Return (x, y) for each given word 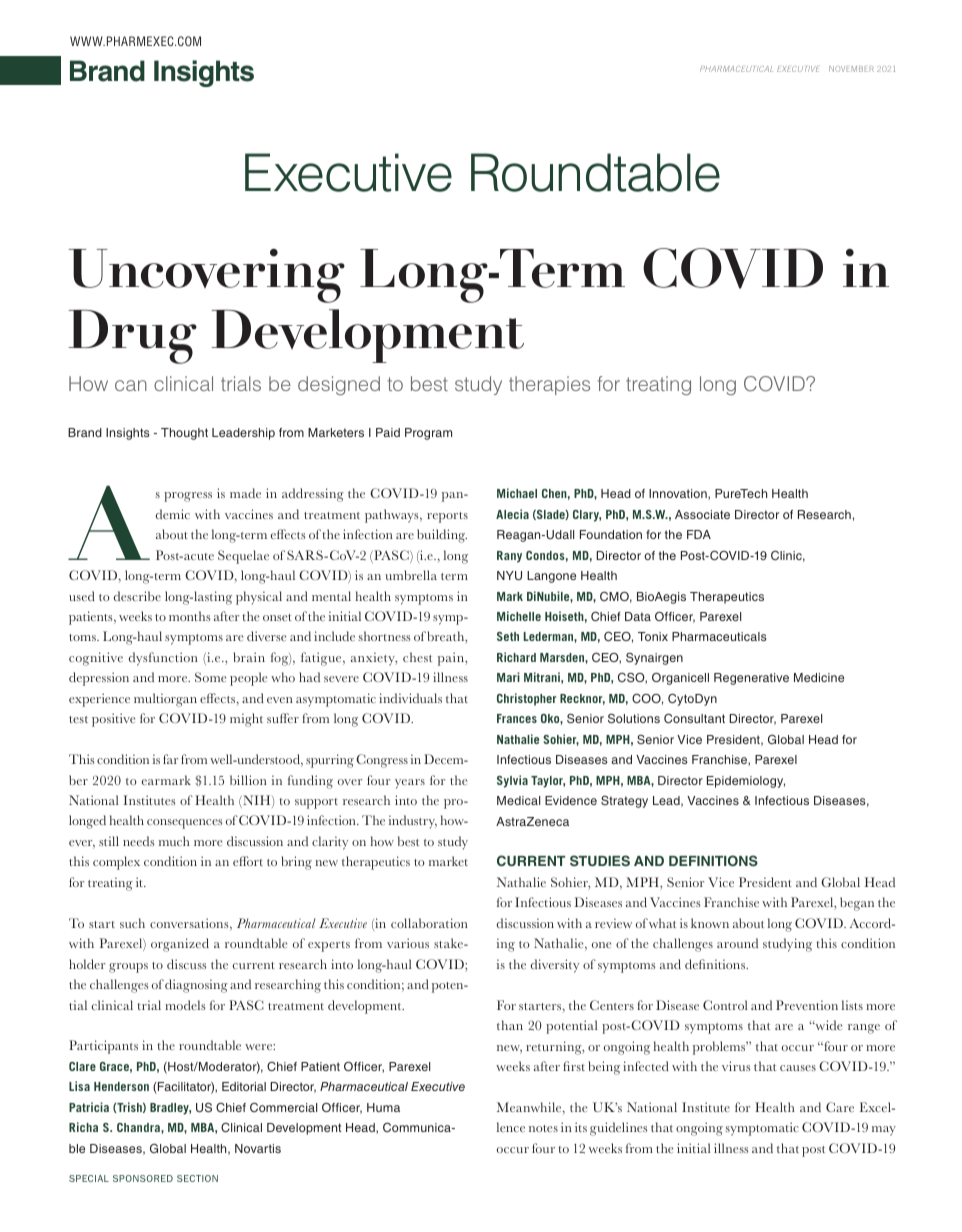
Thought (184, 434)
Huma (383, 1107)
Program (428, 434)
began (857, 904)
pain (452, 659)
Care (840, 1107)
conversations (190, 924)
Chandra (139, 1127)
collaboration (429, 923)
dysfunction (163, 659)
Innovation (679, 494)
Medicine (819, 677)
